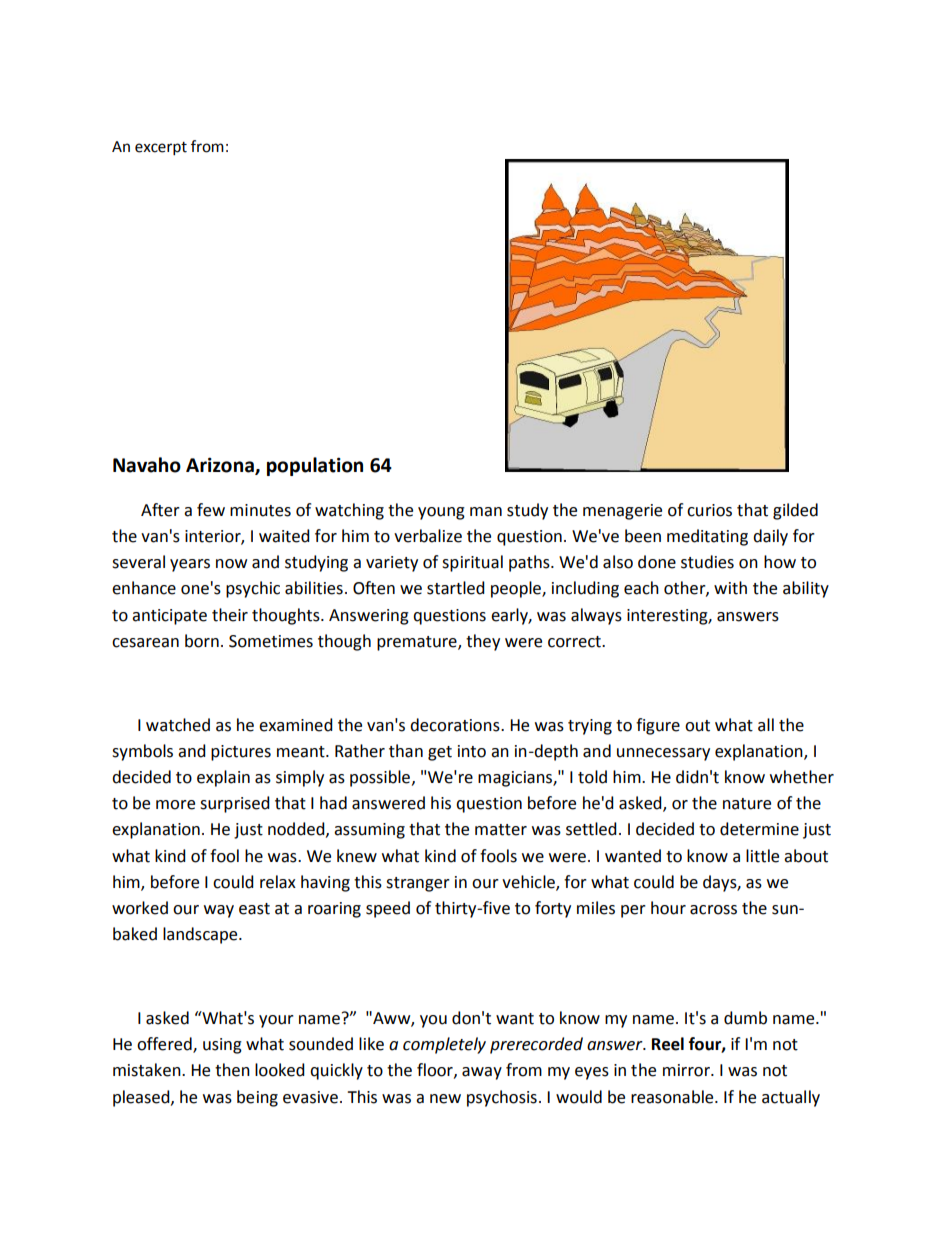 The image size is (952, 1233). What do you see at coordinates (223, 778) in the document?
I see `explain` at bounding box center [223, 778].
